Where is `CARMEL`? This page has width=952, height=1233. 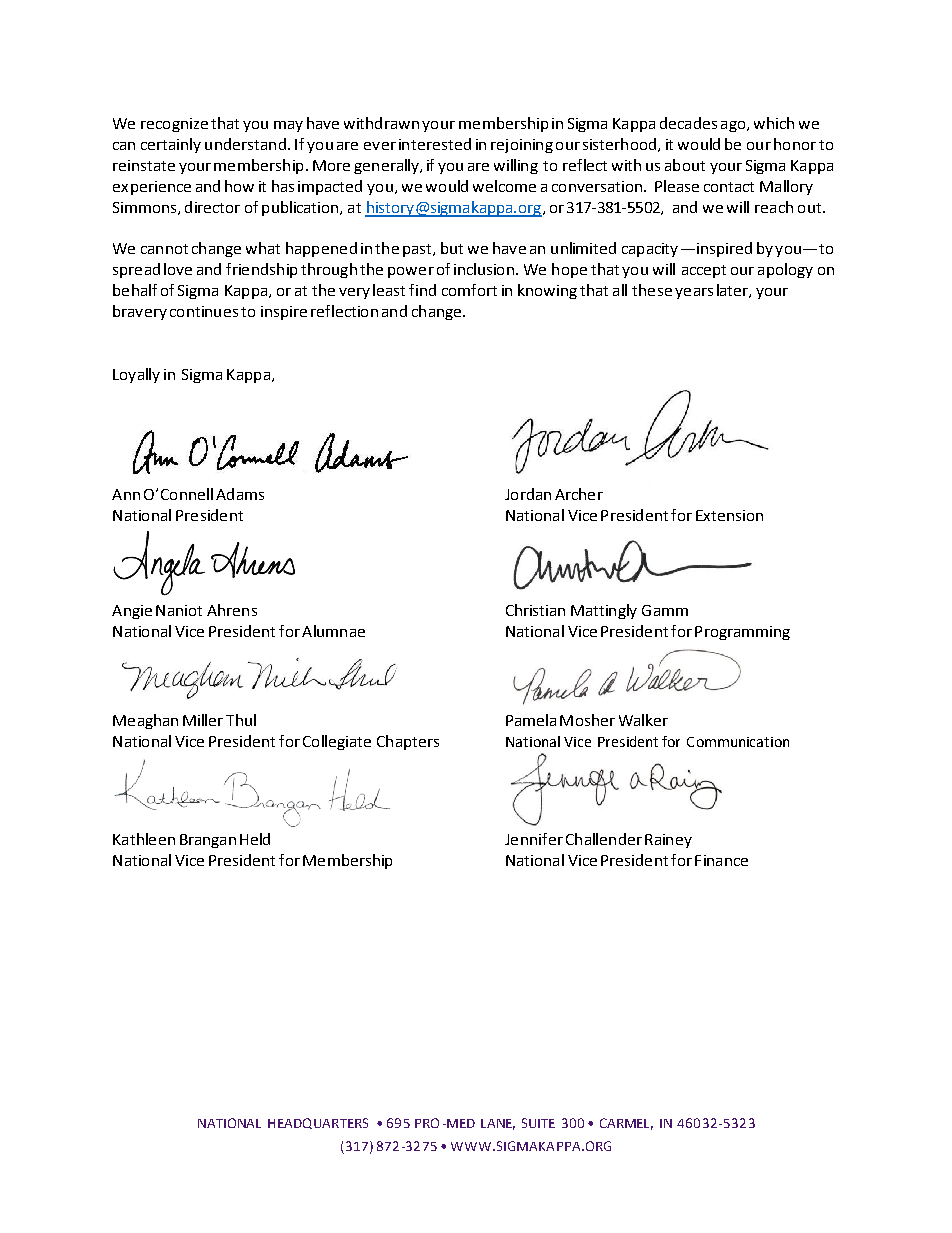
CARMEL is located at coordinates (626, 1124).
